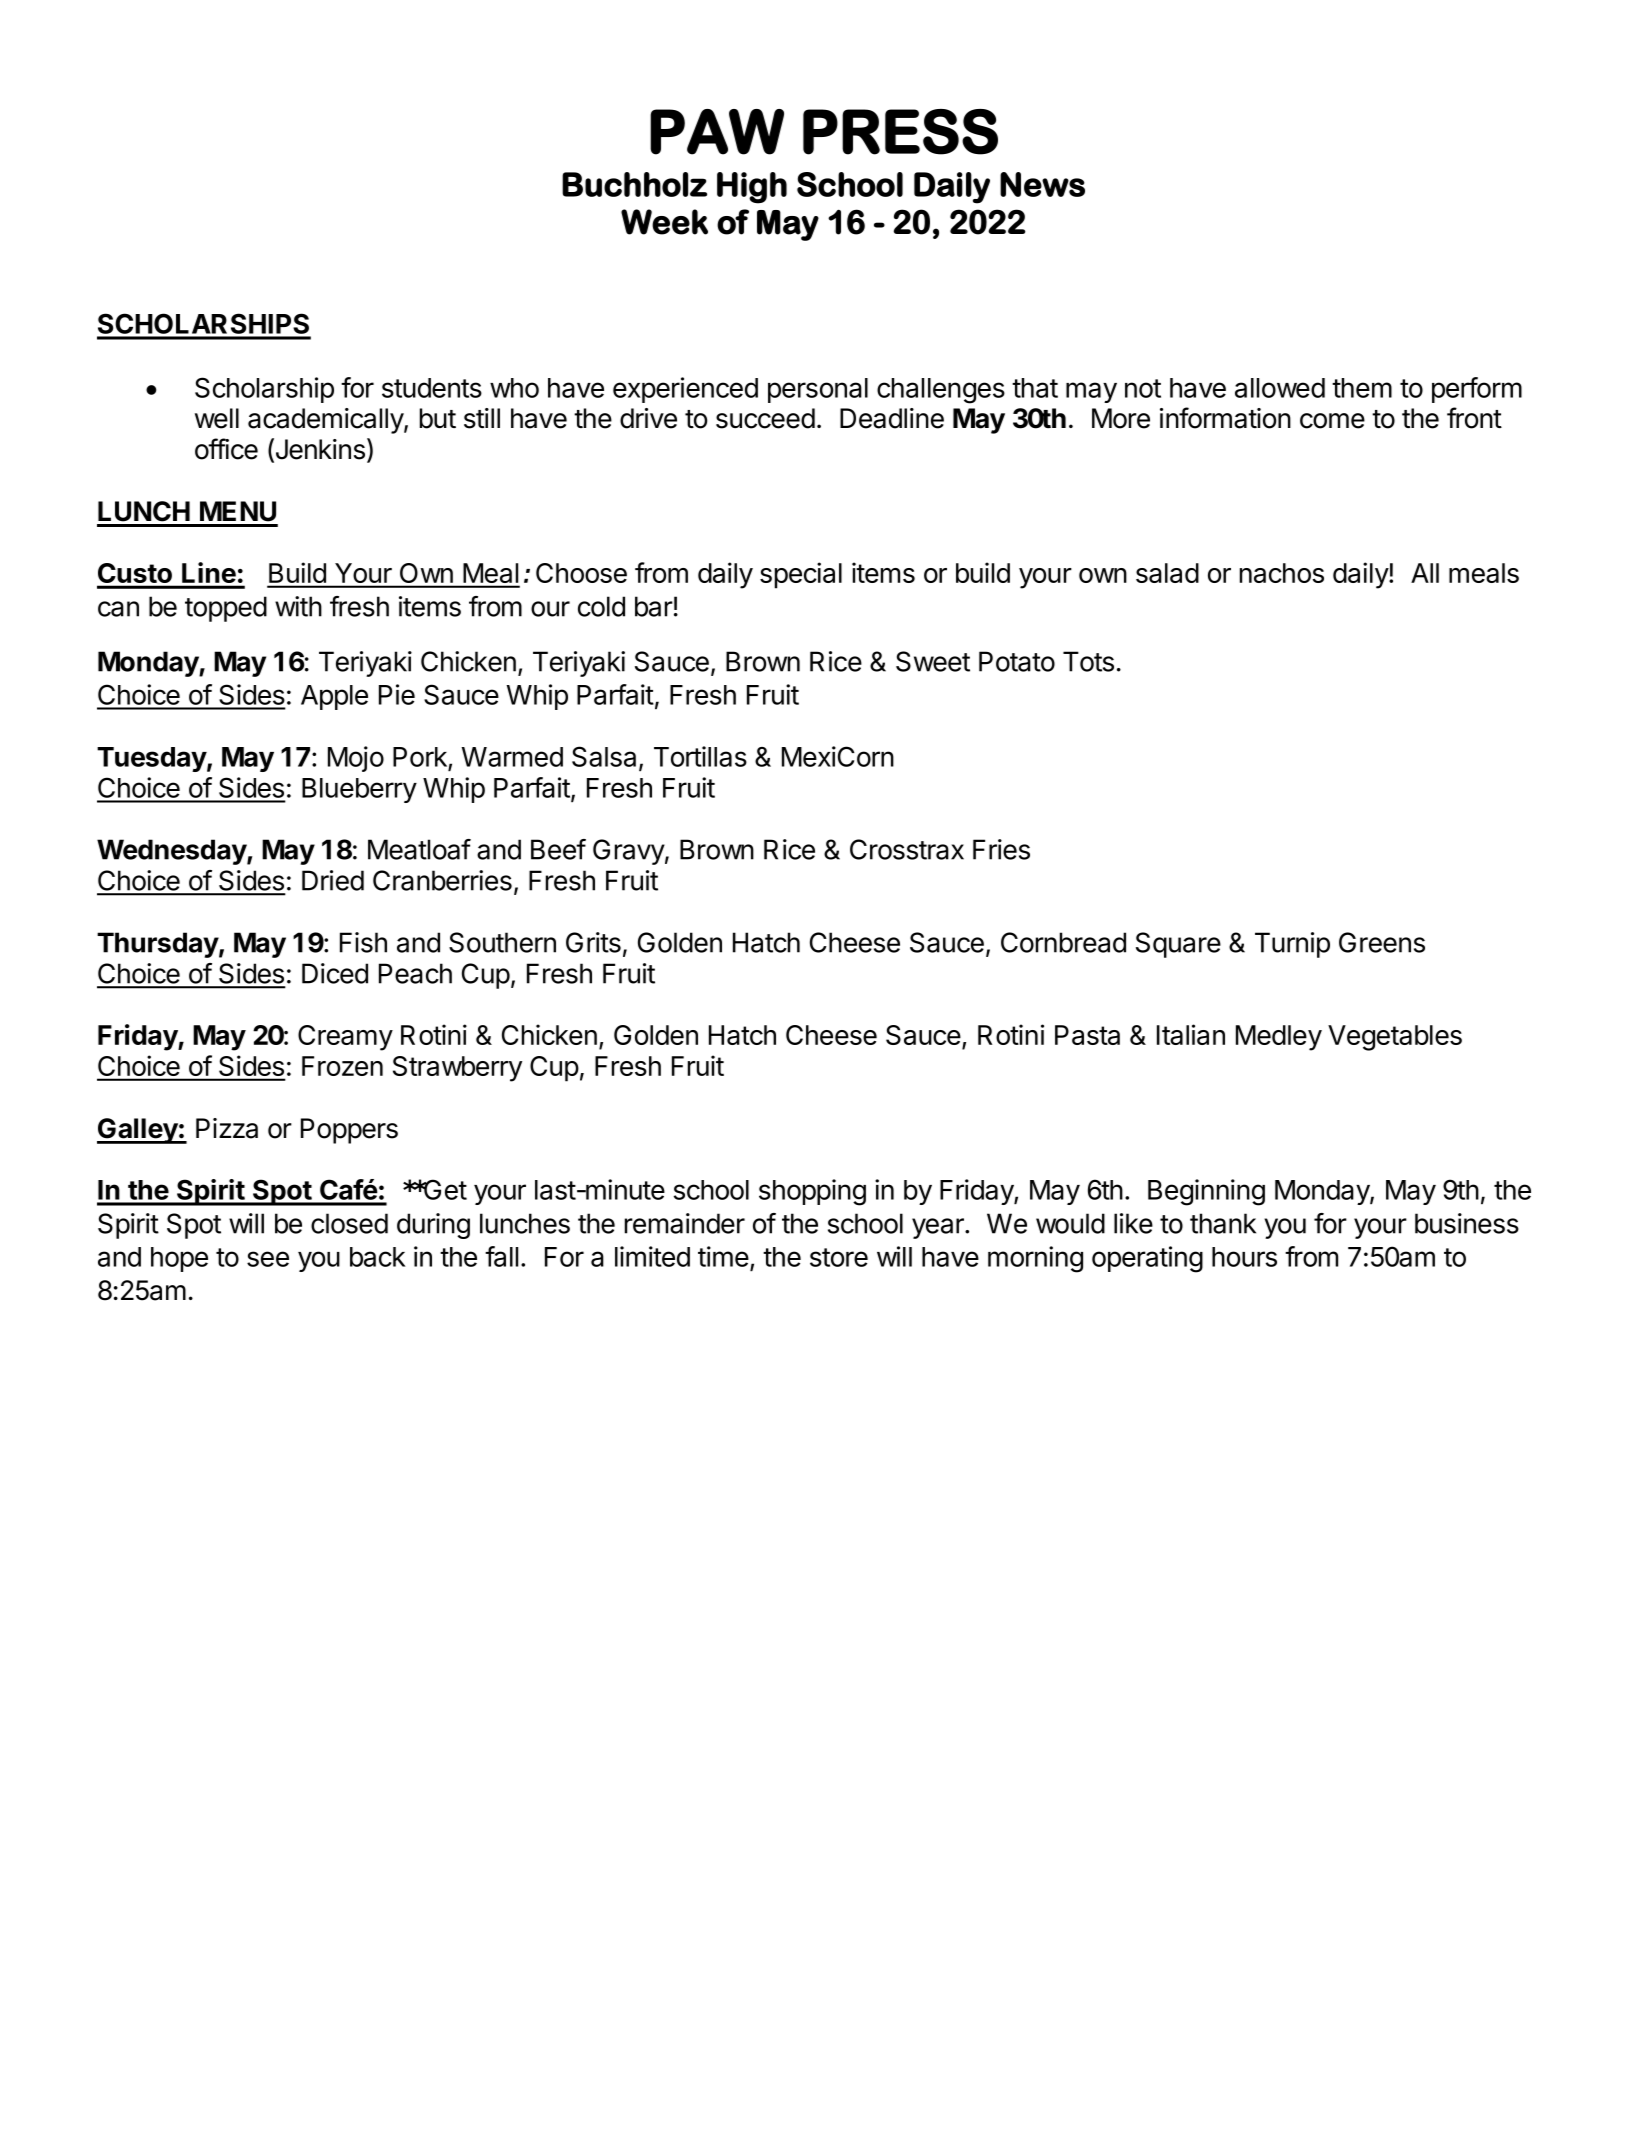  Describe the element at coordinates (334, 697) in the document. I see `Apple` at that location.
